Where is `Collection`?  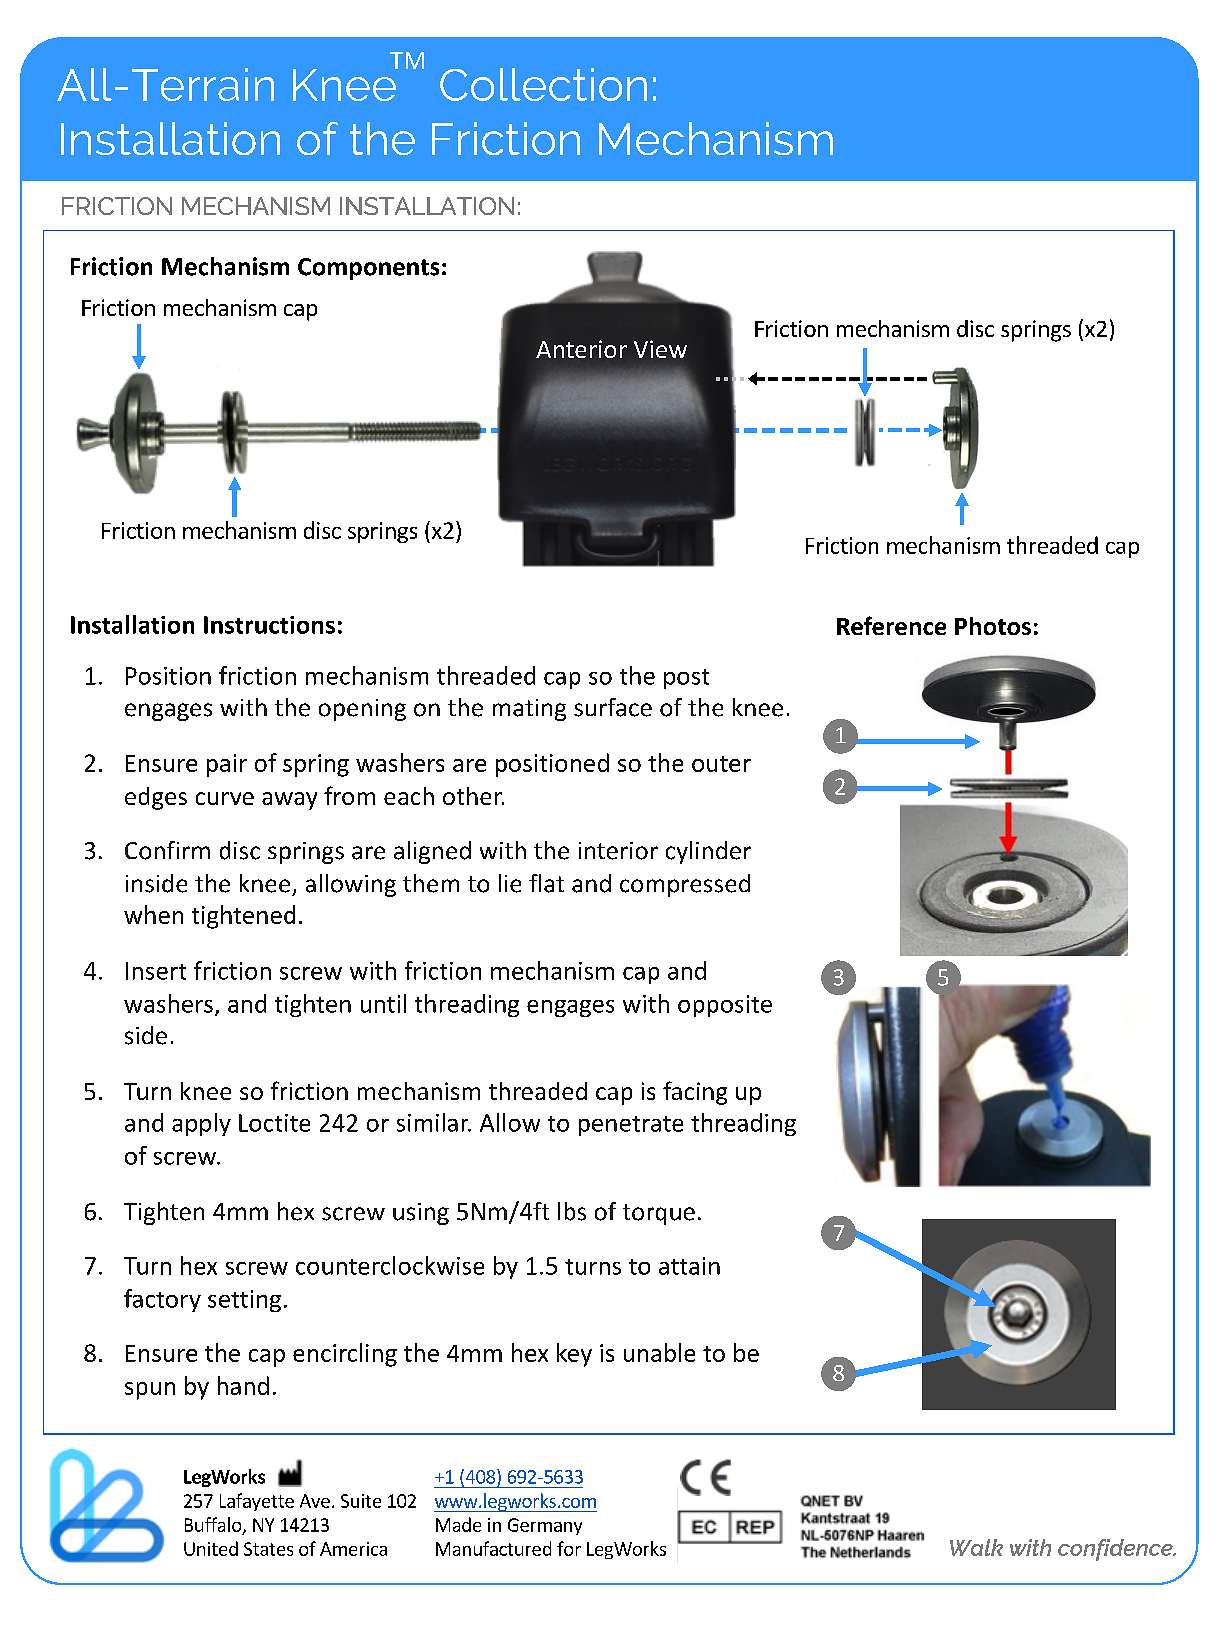
Collection is located at coordinates (543, 84).
